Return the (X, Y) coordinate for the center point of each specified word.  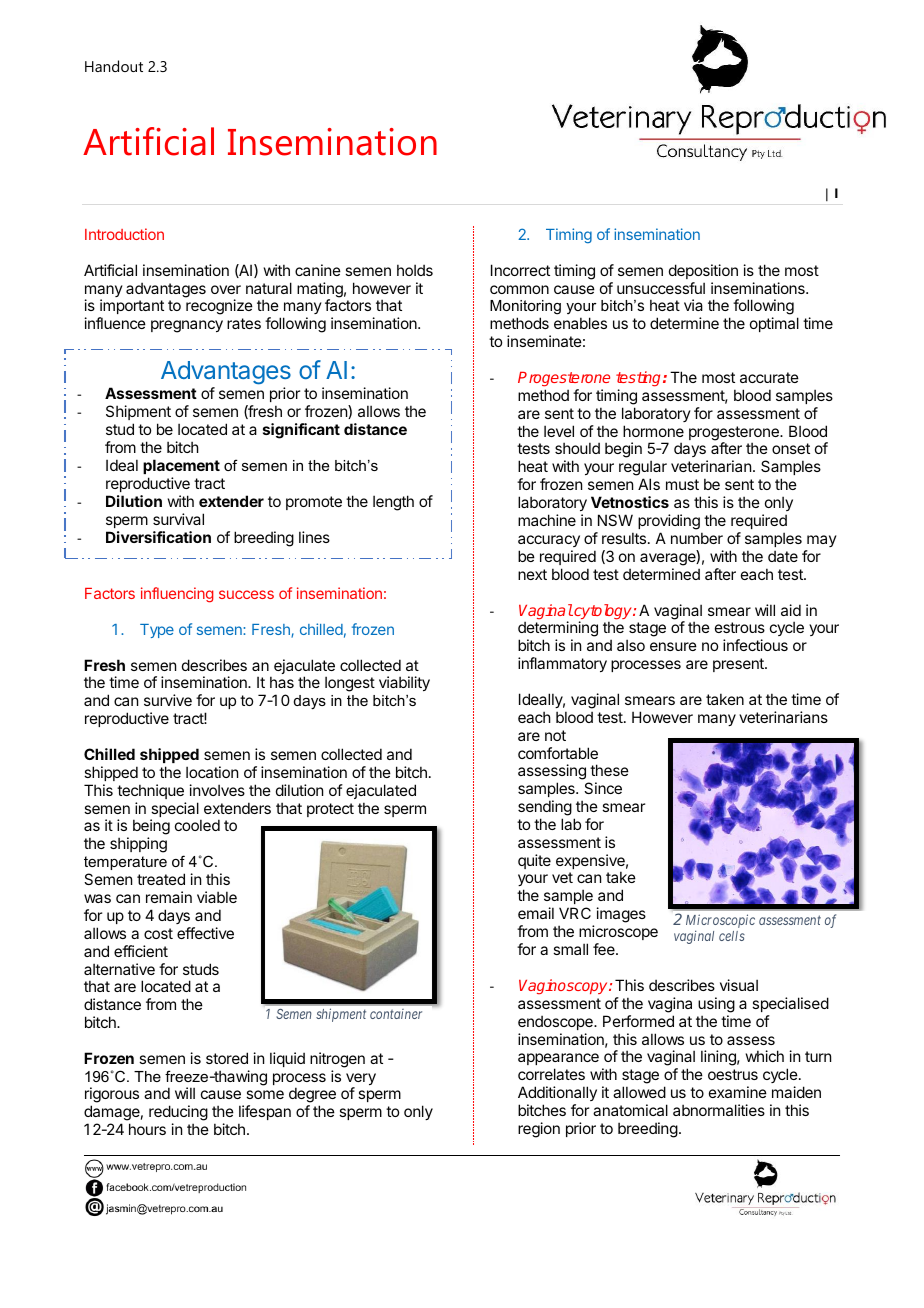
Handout (114, 66)
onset (791, 448)
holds (415, 270)
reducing (178, 1114)
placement (181, 466)
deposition (703, 271)
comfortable (558, 753)
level (559, 431)
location (212, 772)
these (609, 770)
